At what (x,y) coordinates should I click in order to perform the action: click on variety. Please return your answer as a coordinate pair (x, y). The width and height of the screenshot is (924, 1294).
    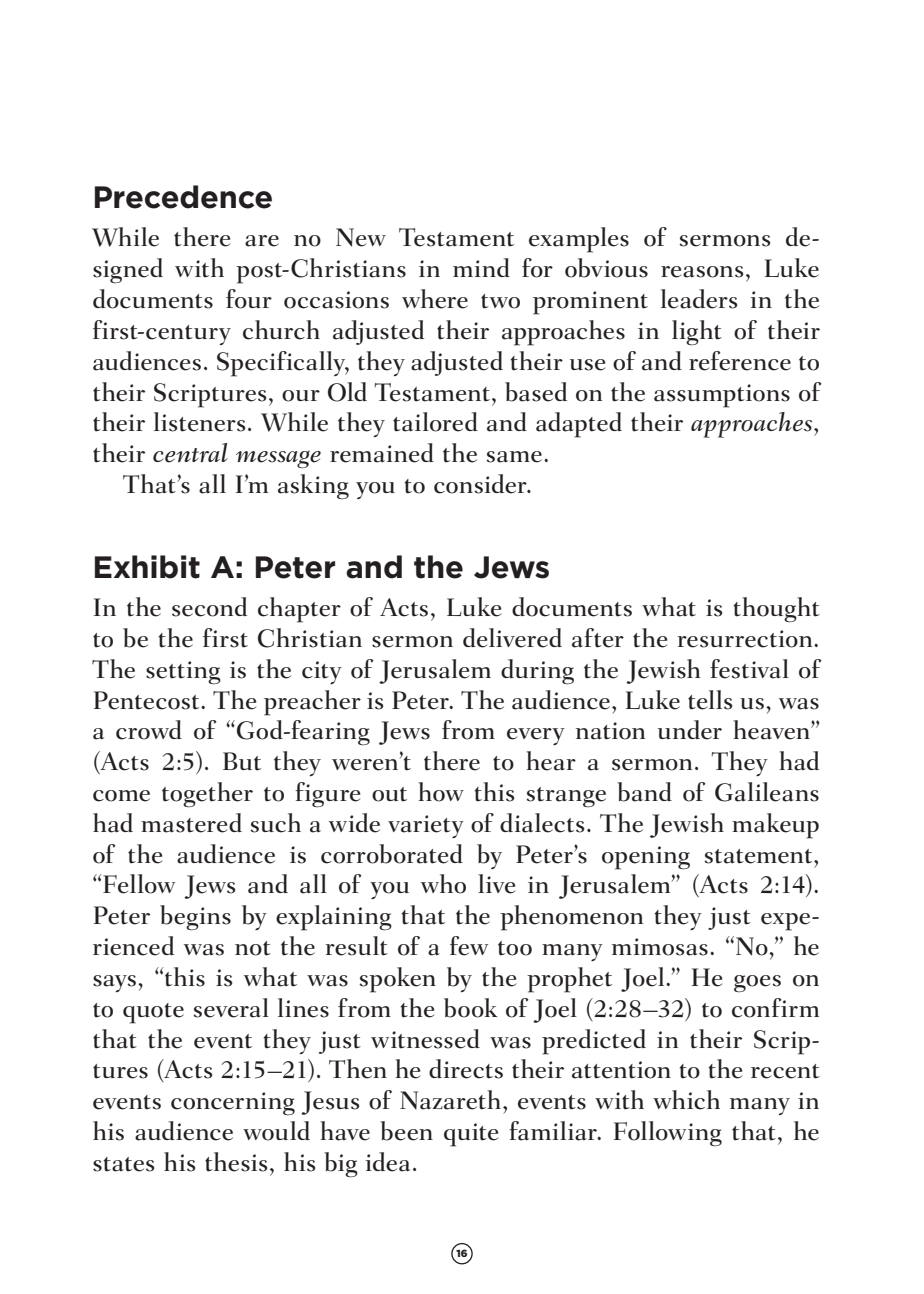
    Looking at the image, I should click on (426, 826).
